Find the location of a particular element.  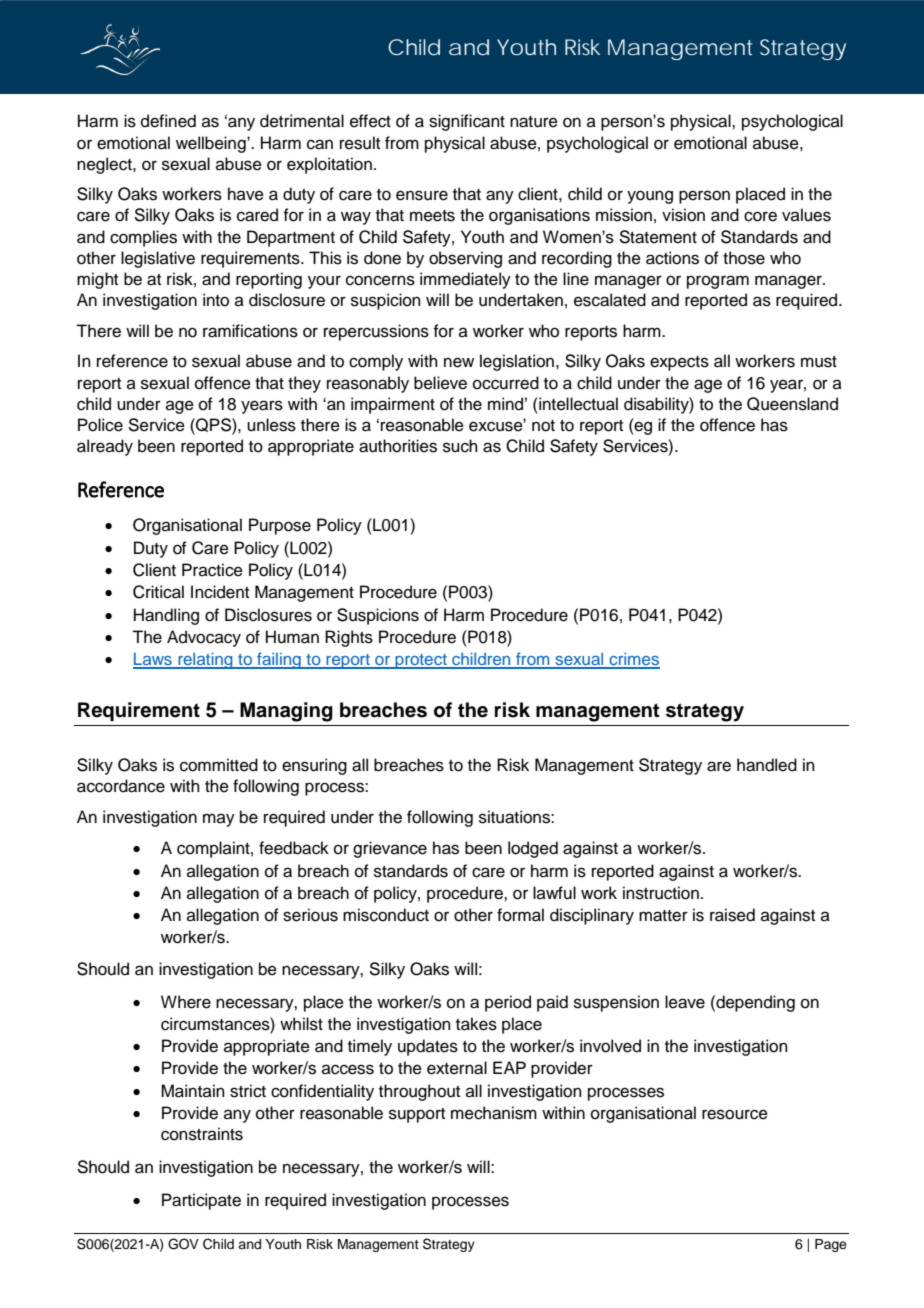

Participate is located at coordinates (201, 1201).
